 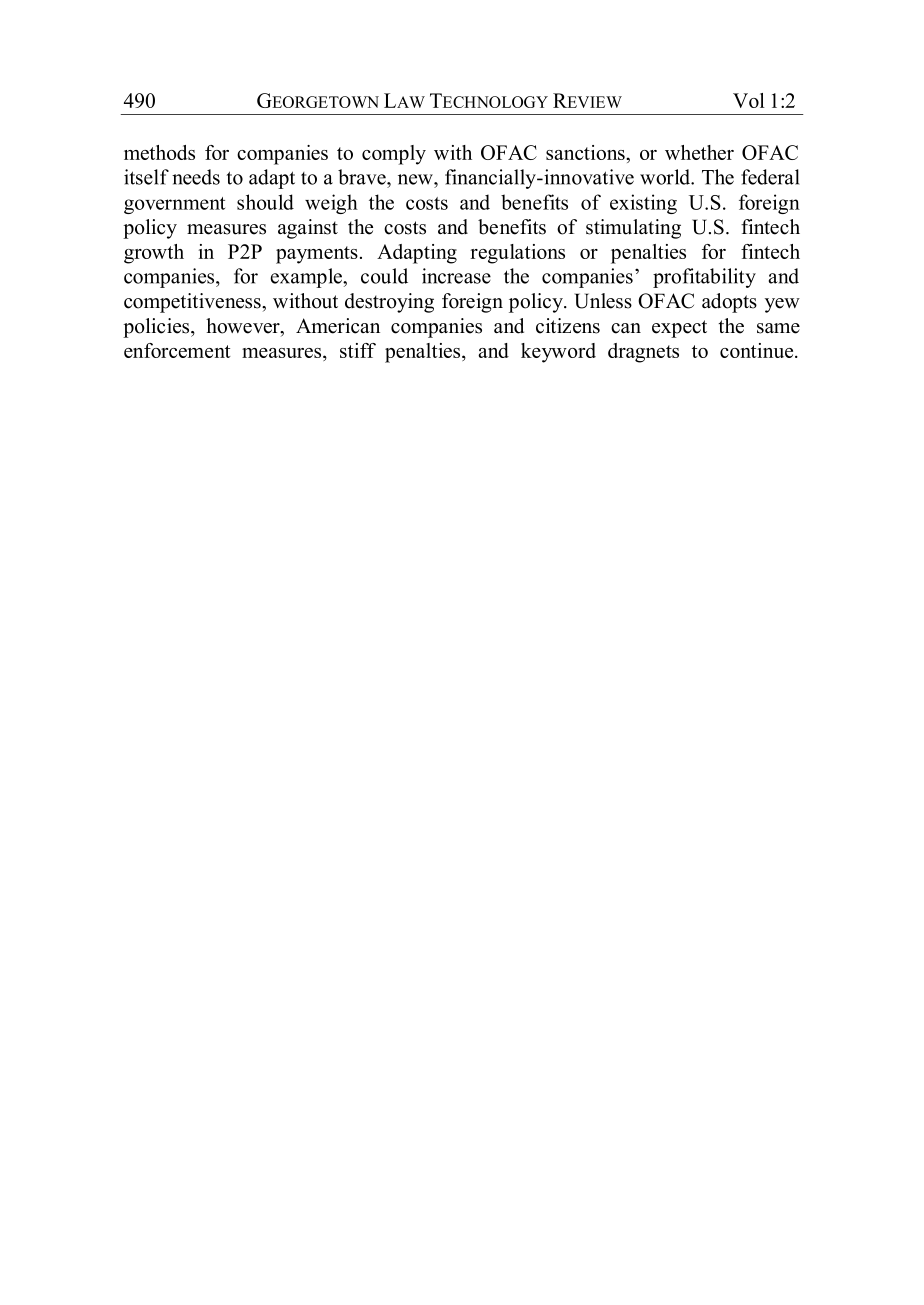 I want to click on needs, so click(x=196, y=177).
